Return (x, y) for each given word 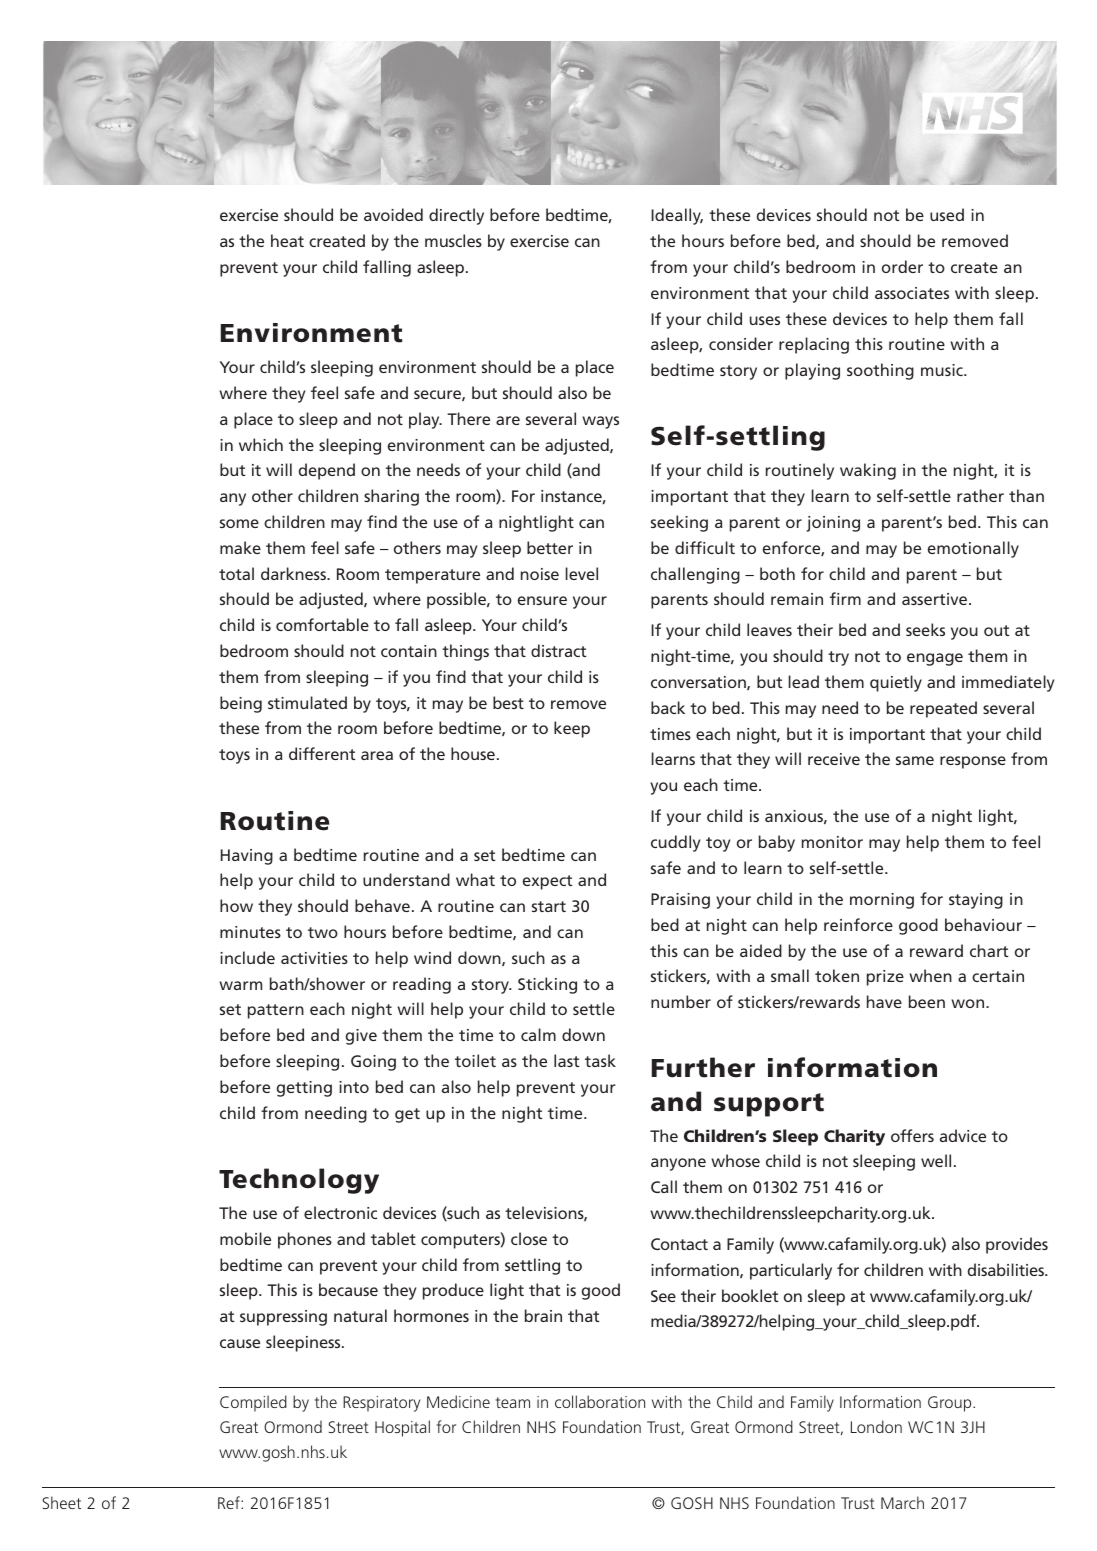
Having (247, 857)
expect (547, 882)
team (513, 1402)
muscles (453, 240)
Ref (230, 1502)
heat (287, 240)
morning (882, 901)
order (902, 266)
